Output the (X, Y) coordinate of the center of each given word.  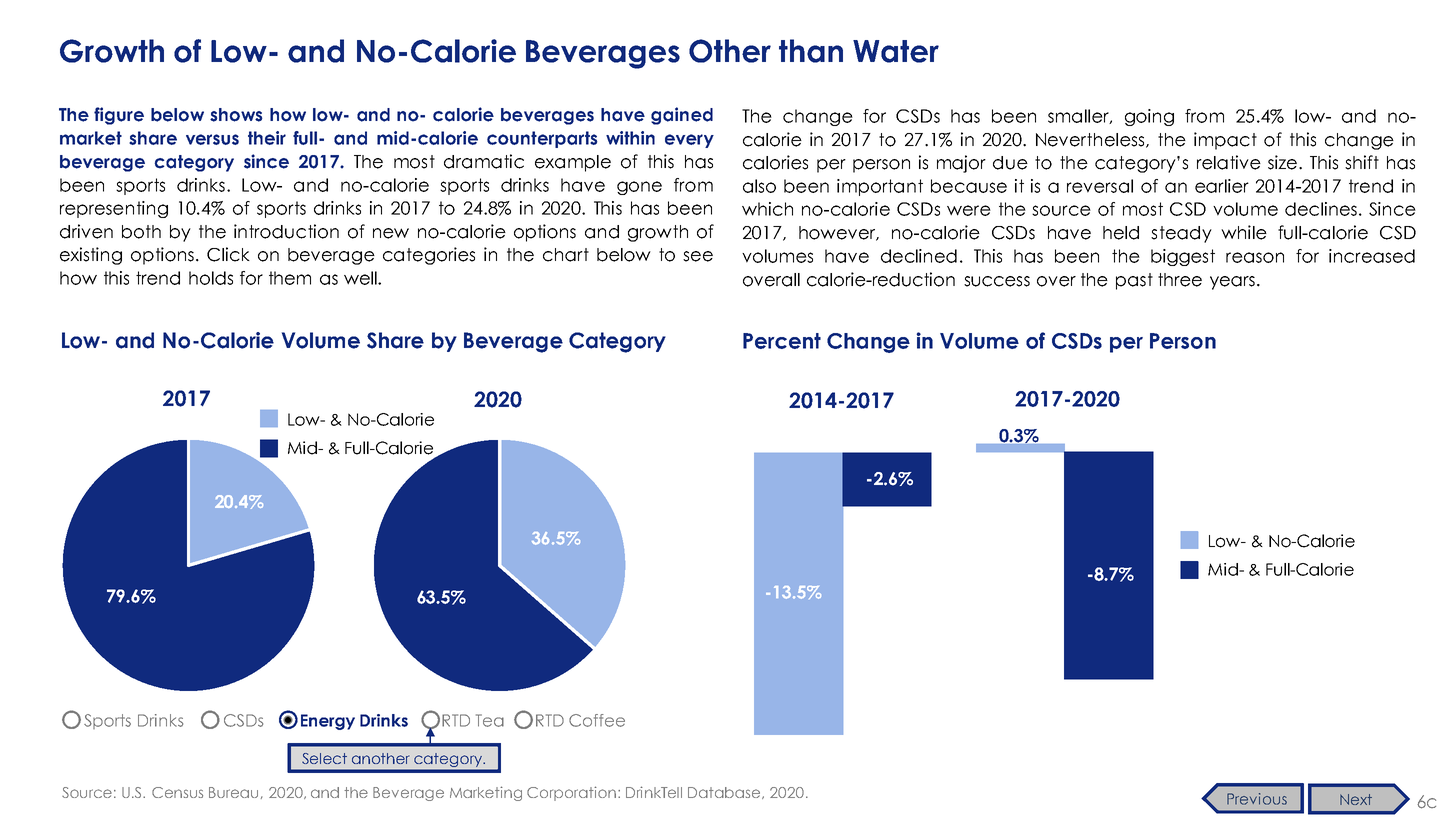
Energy (328, 722)
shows (236, 115)
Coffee (597, 720)
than (811, 51)
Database (725, 793)
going (1149, 117)
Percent (782, 341)
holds (211, 278)
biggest (1183, 257)
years (1232, 283)
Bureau (233, 792)
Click (228, 254)
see (698, 256)
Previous (1257, 799)
